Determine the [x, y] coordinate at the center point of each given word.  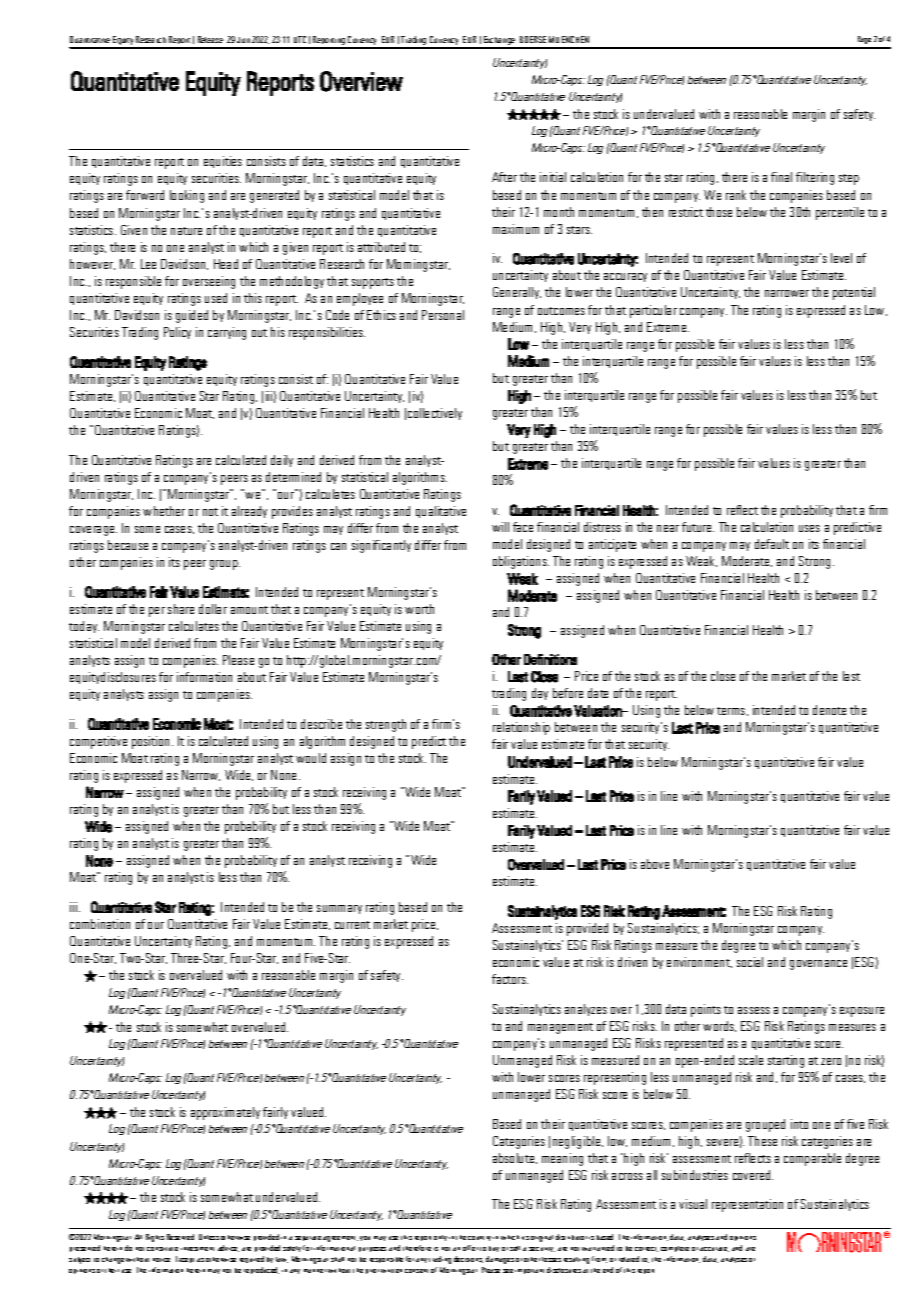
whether [164, 511]
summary [339, 909]
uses [809, 528]
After [504, 177]
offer [470, 1248]
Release [210, 39]
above [655, 864]
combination [100, 924]
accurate [714, 1249]
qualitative [441, 512]
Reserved [180, 1237]
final [781, 177]
